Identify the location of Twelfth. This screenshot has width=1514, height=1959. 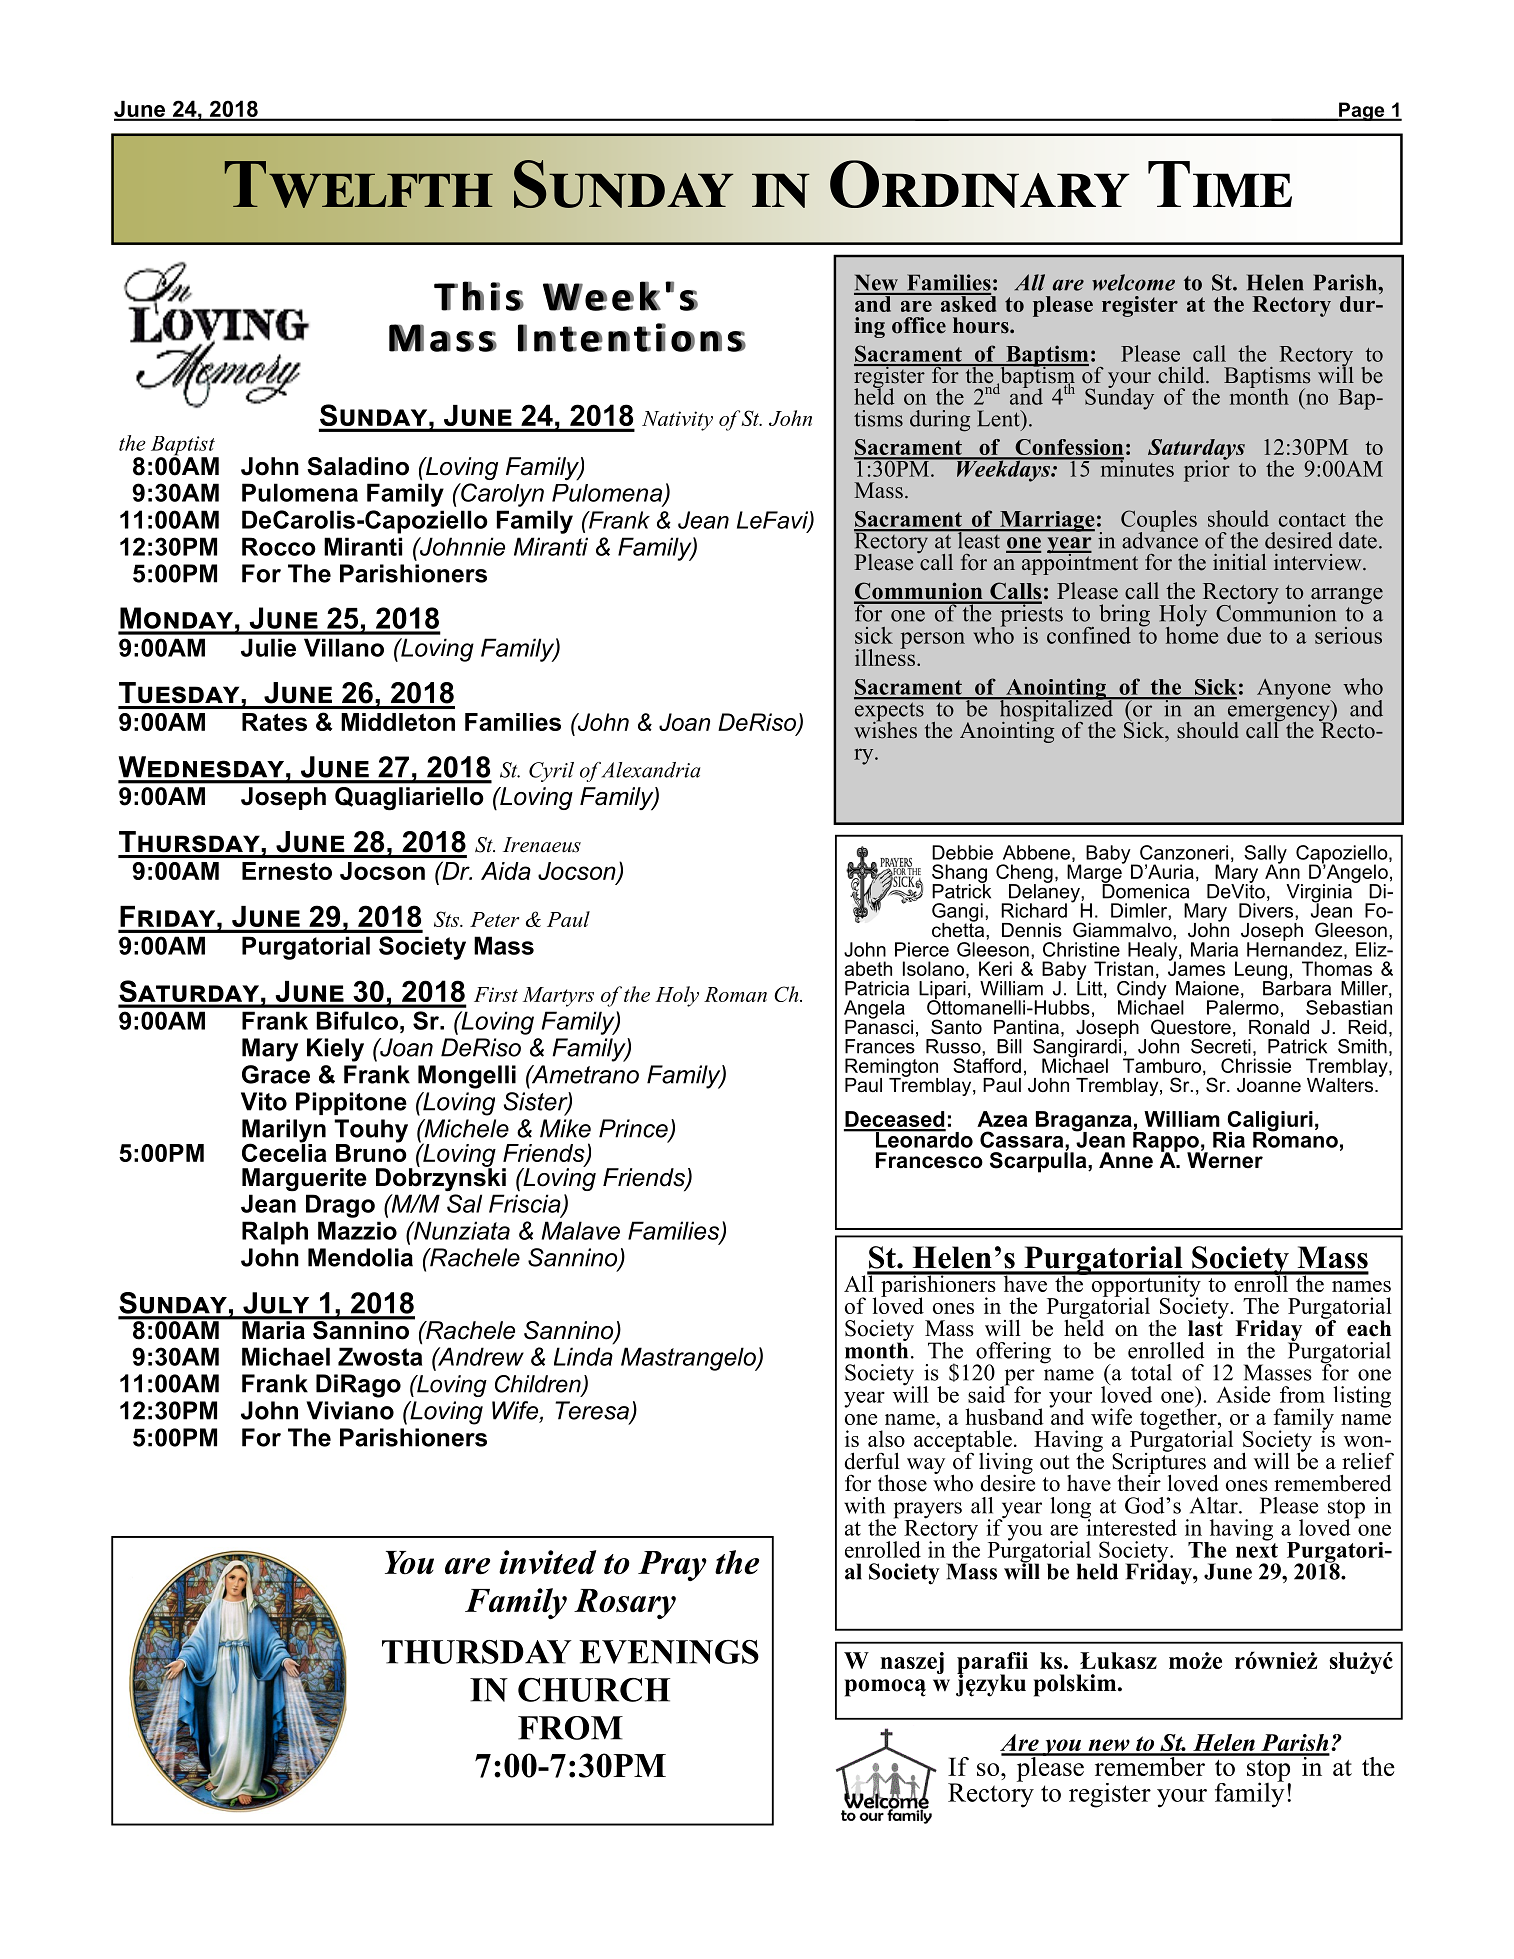
(358, 184).
